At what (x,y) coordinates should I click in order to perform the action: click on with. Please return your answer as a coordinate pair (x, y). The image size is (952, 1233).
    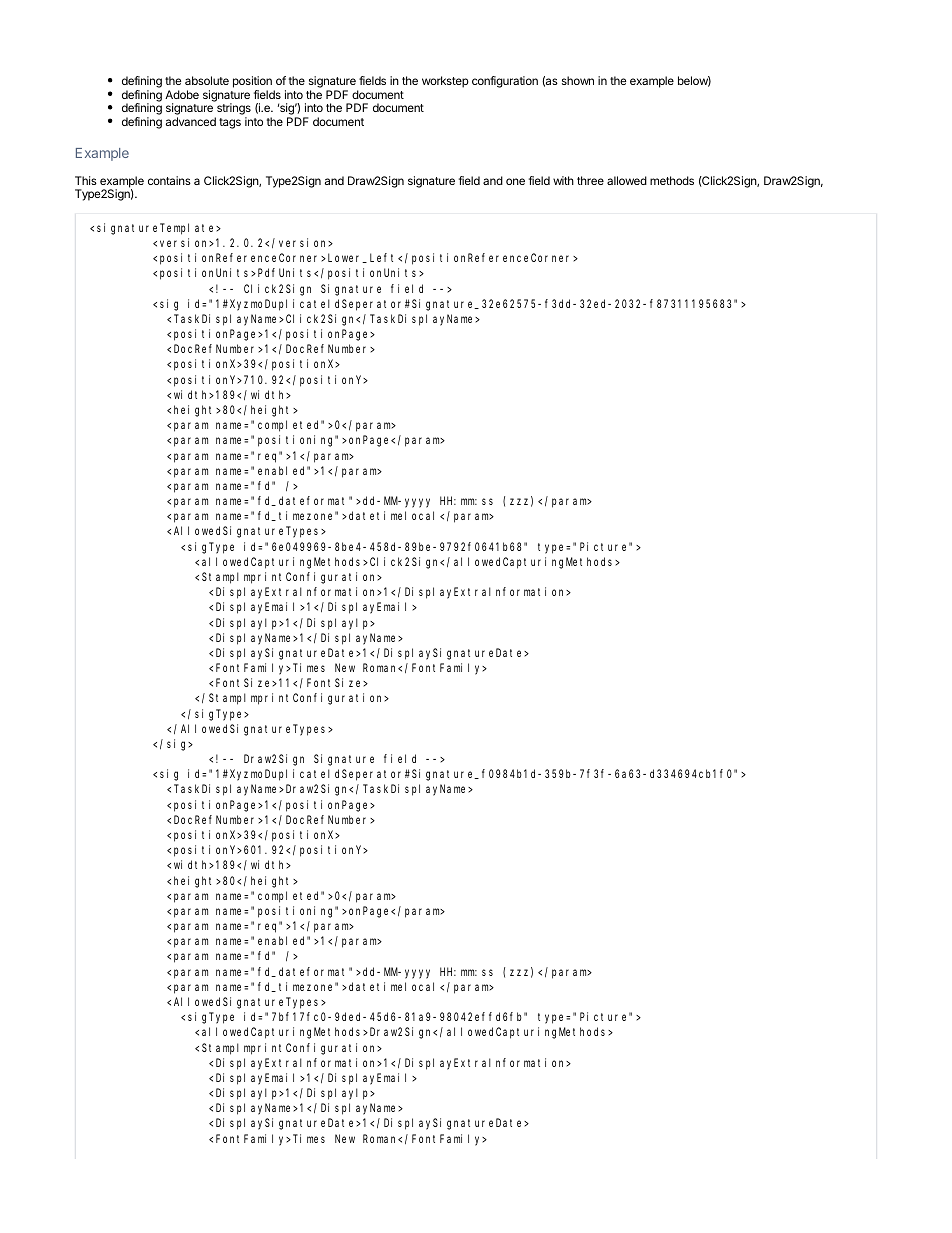
    Looking at the image, I should click on (563, 180).
